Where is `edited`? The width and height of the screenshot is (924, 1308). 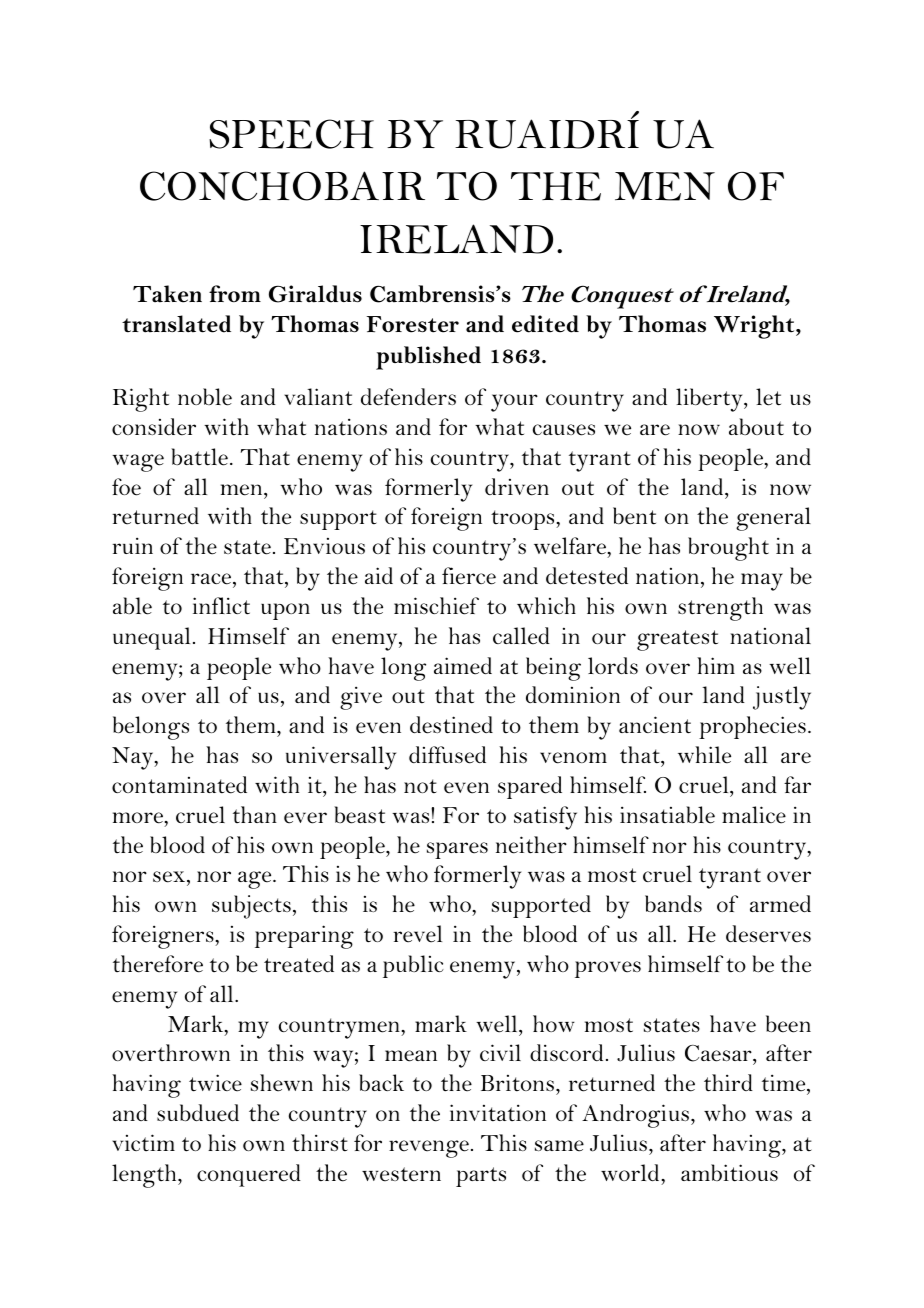 edited is located at coordinates (545, 324).
